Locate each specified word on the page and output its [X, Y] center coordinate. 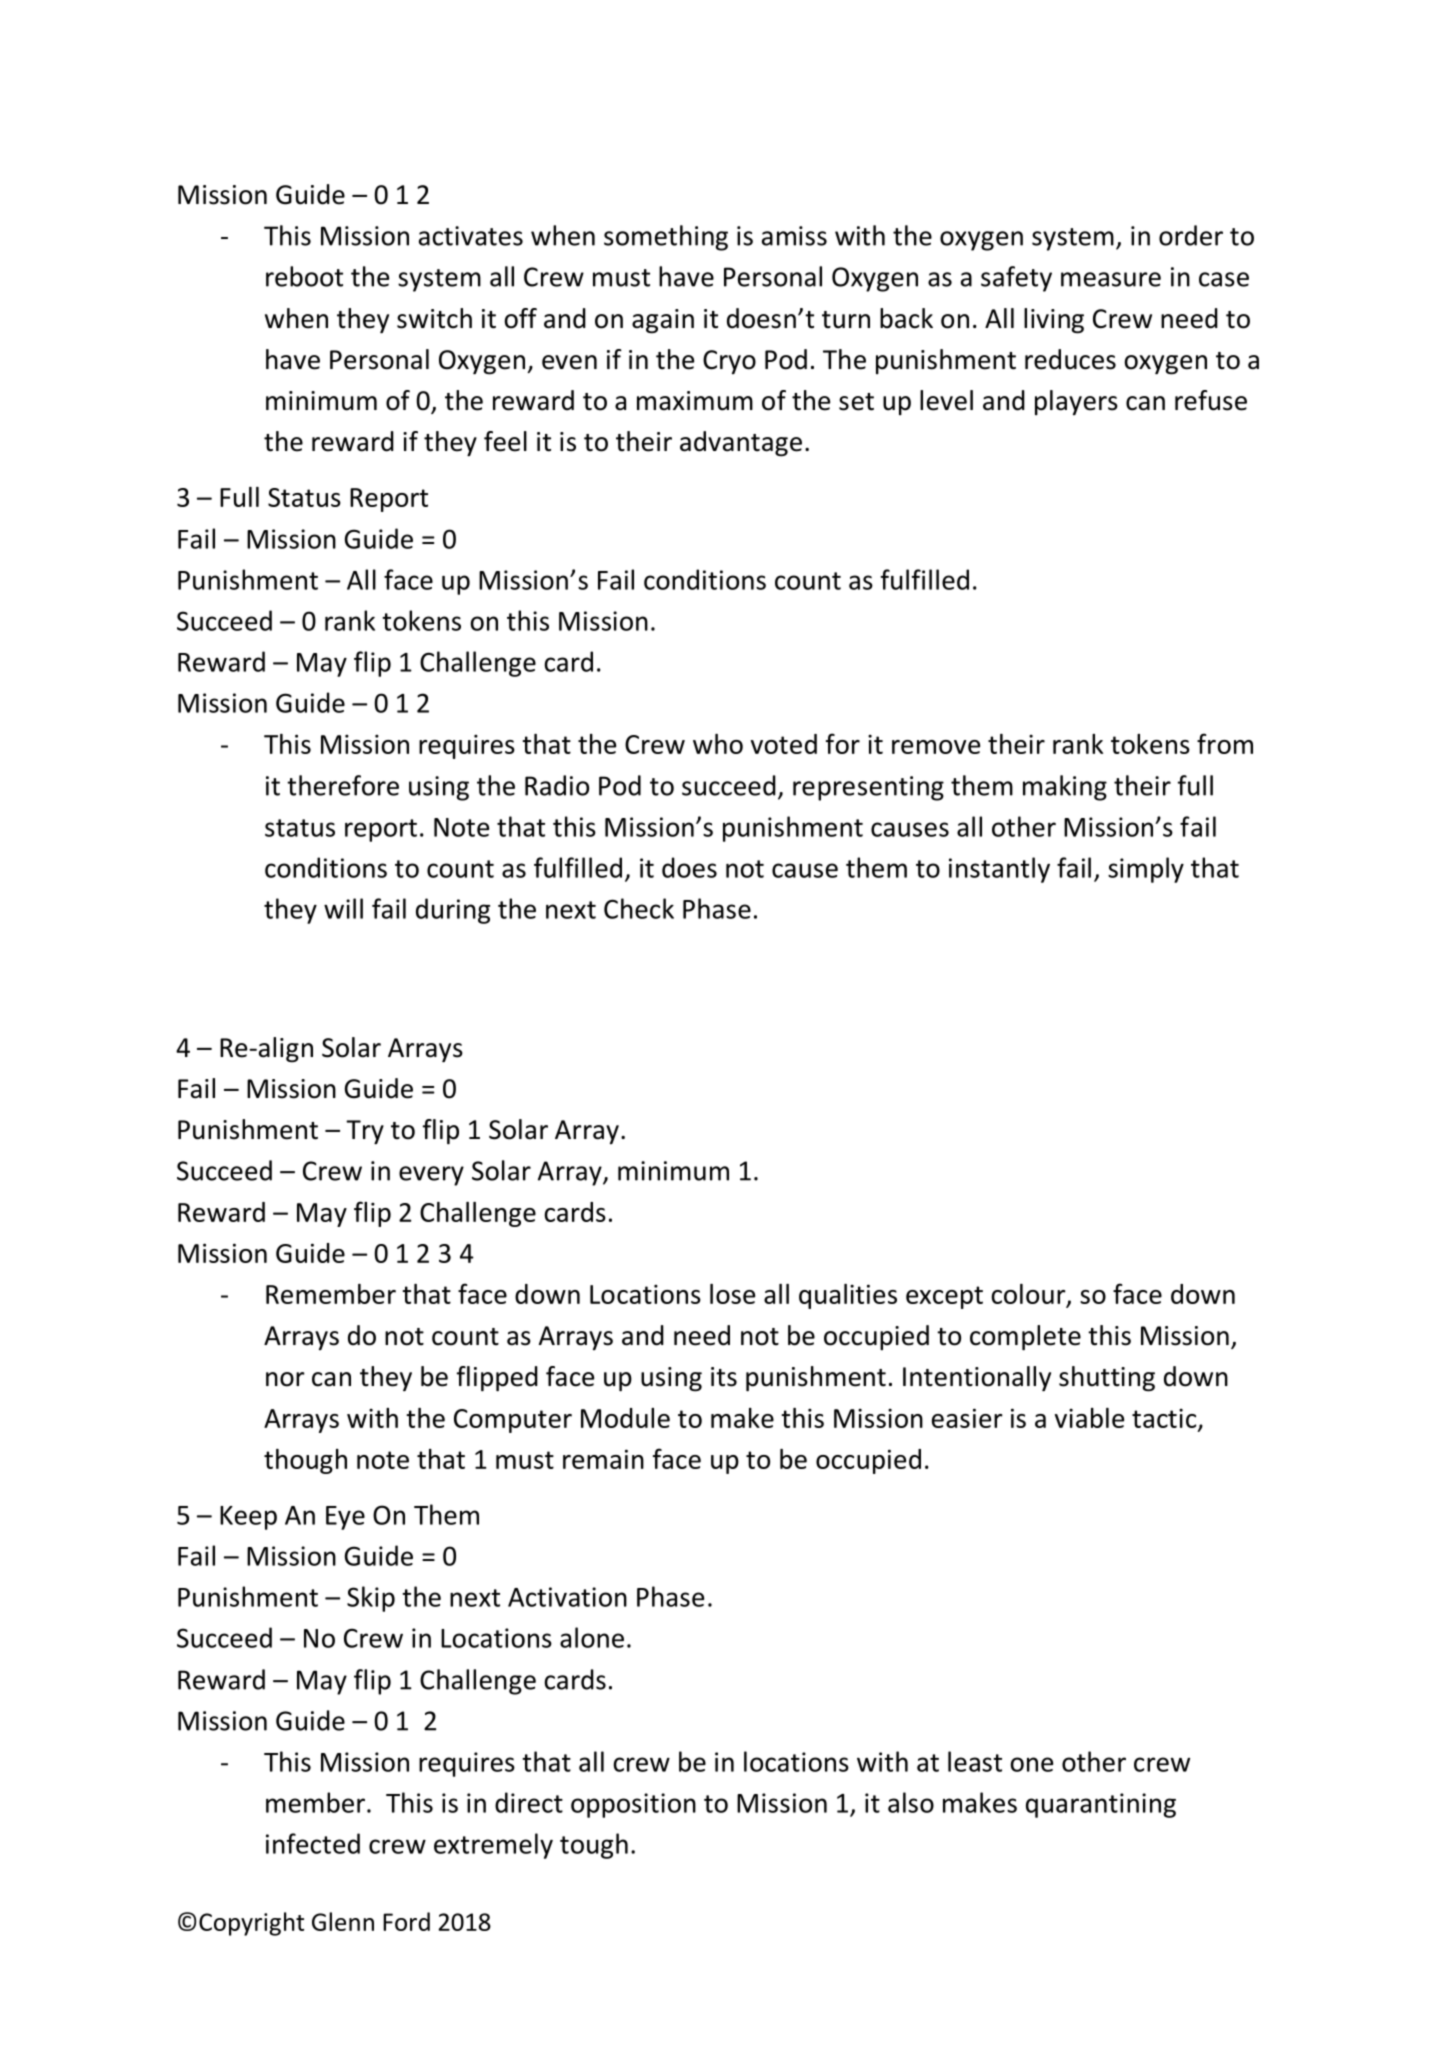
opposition [633, 1805]
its [724, 1377]
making [1065, 788]
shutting [1107, 1379]
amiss [794, 236]
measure [1111, 279]
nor [285, 1379]
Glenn [343, 1921]
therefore [343, 785]
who [718, 744]
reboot [304, 276]
